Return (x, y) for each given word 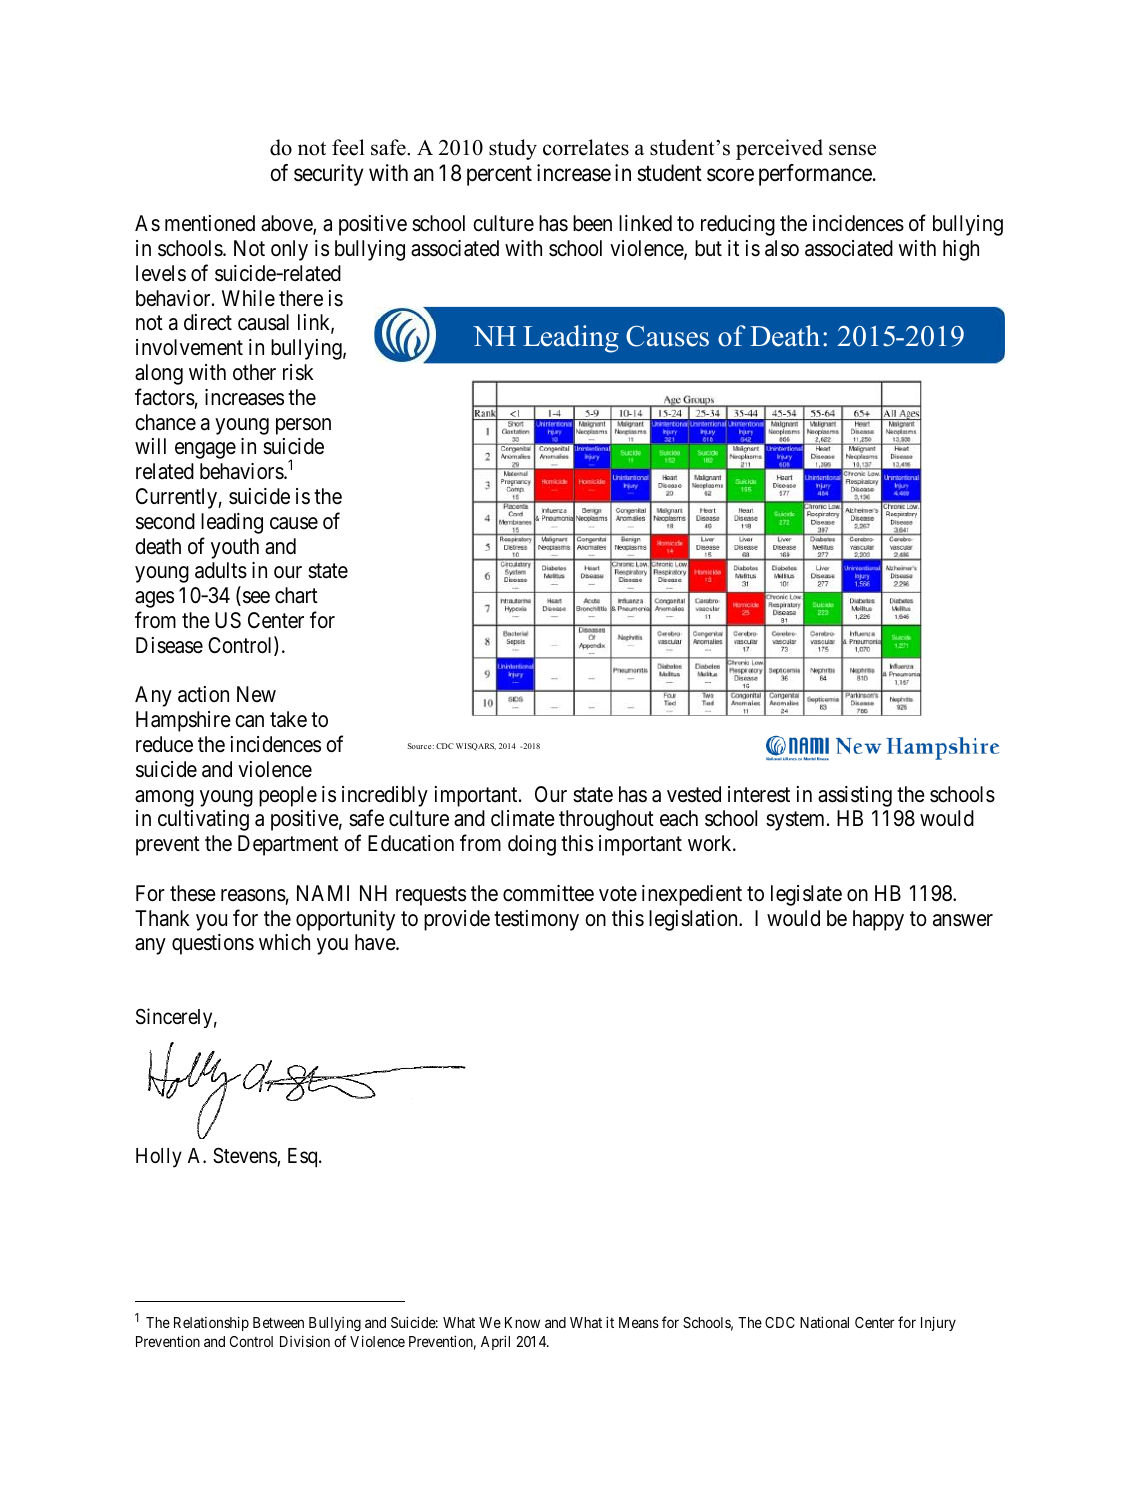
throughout (606, 820)
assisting (855, 796)
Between (278, 1322)
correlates (586, 147)
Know (522, 1322)
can (249, 721)
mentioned (210, 223)
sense (852, 150)
